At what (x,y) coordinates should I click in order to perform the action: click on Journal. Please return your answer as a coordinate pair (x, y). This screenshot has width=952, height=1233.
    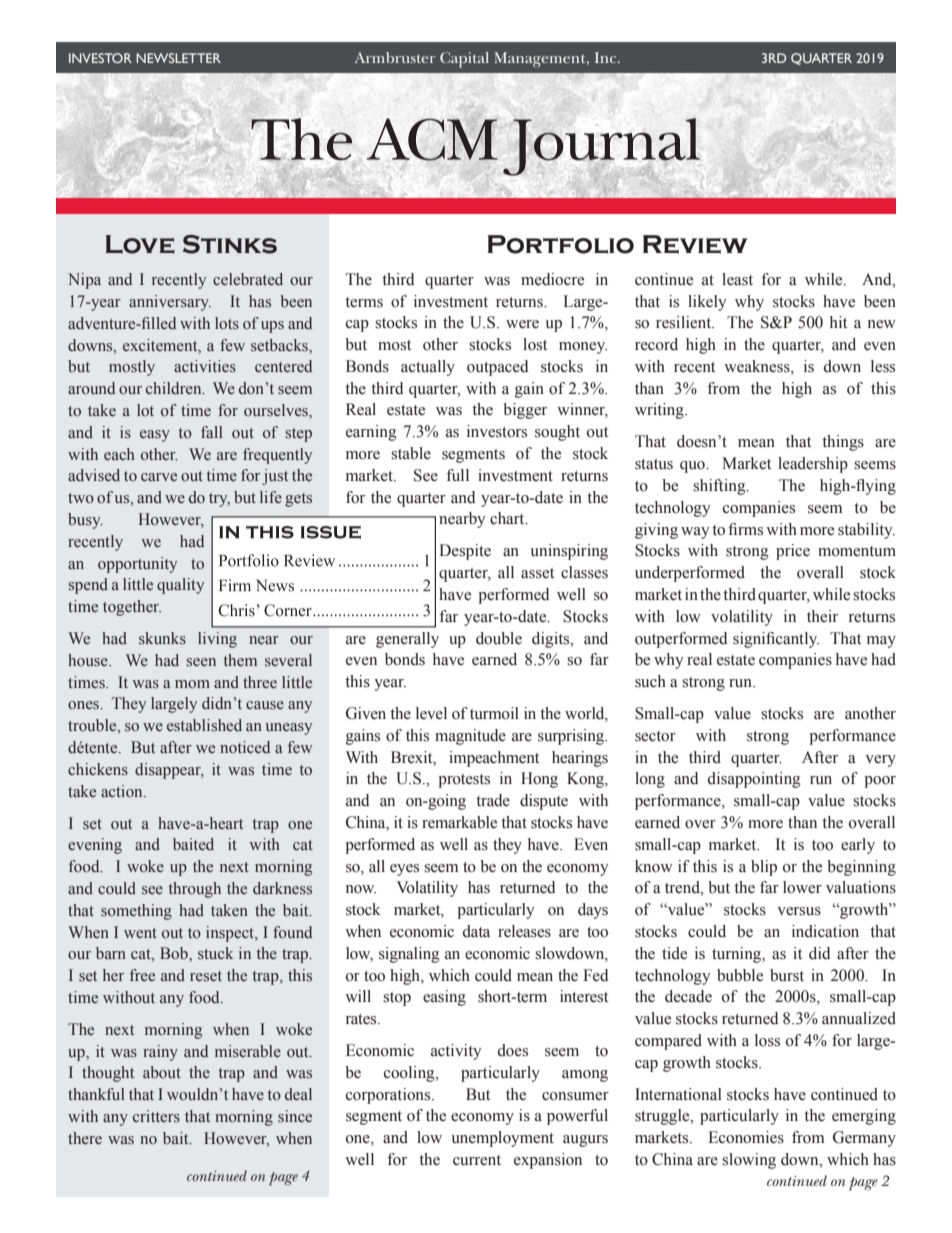
    Looking at the image, I should click on (601, 147).
